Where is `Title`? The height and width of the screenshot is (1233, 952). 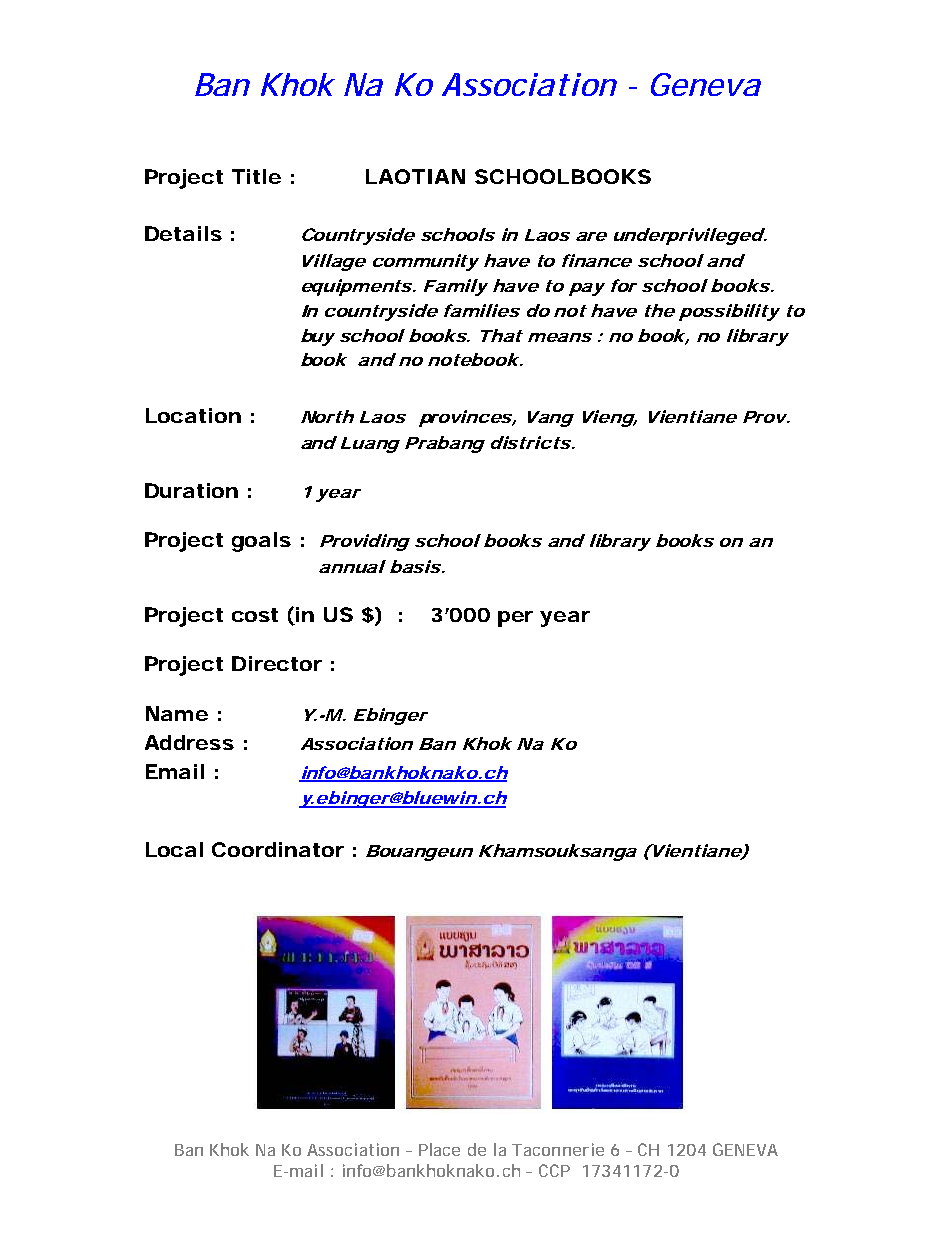
Title is located at coordinates (256, 176).
